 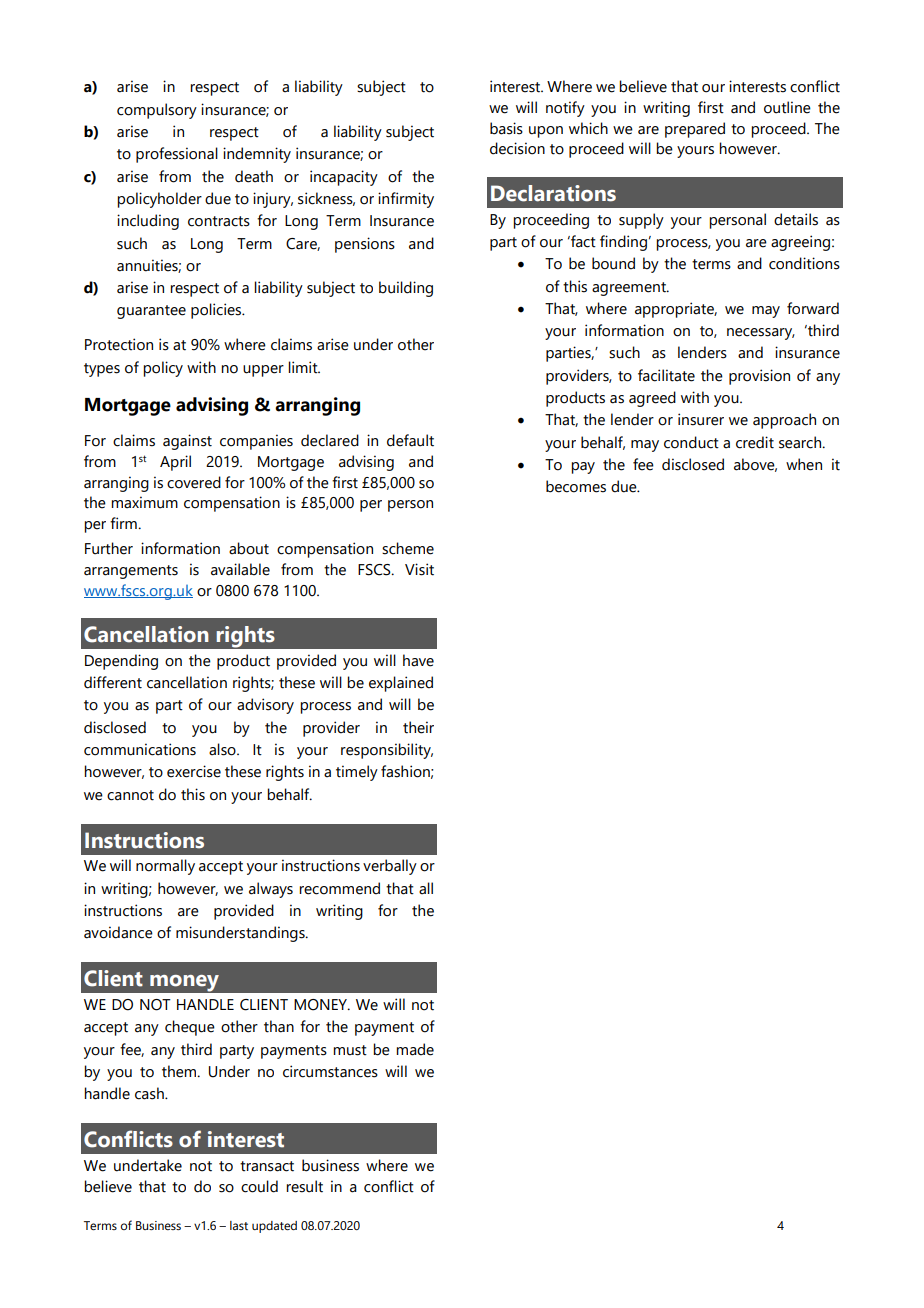 What do you see at coordinates (695, 130) in the image?
I see `prepared` at bounding box center [695, 130].
